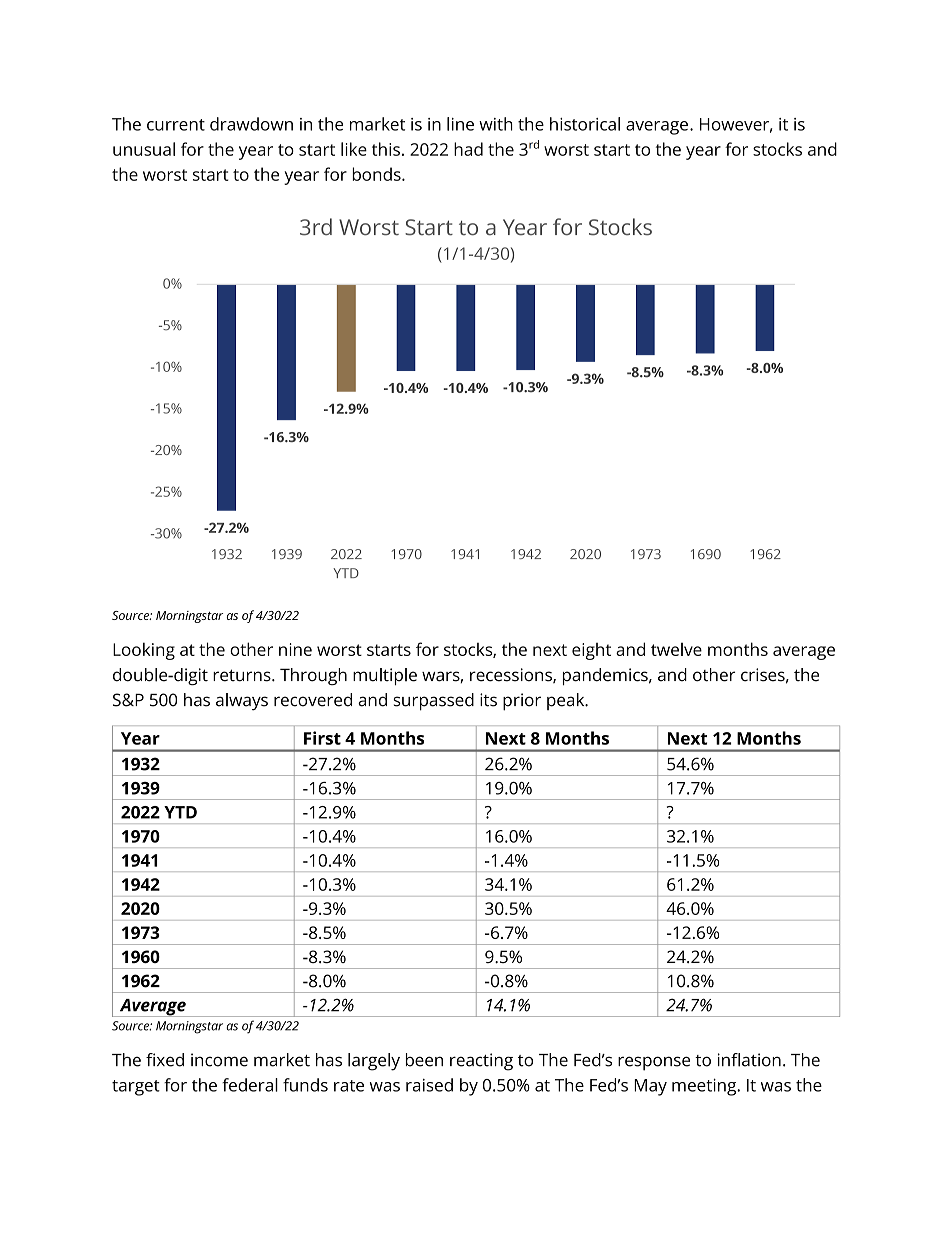 This screenshot has width=952, height=1233. What do you see at coordinates (144, 651) in the screenshot?
I see `Looking` at bounding box center [144, 651].
